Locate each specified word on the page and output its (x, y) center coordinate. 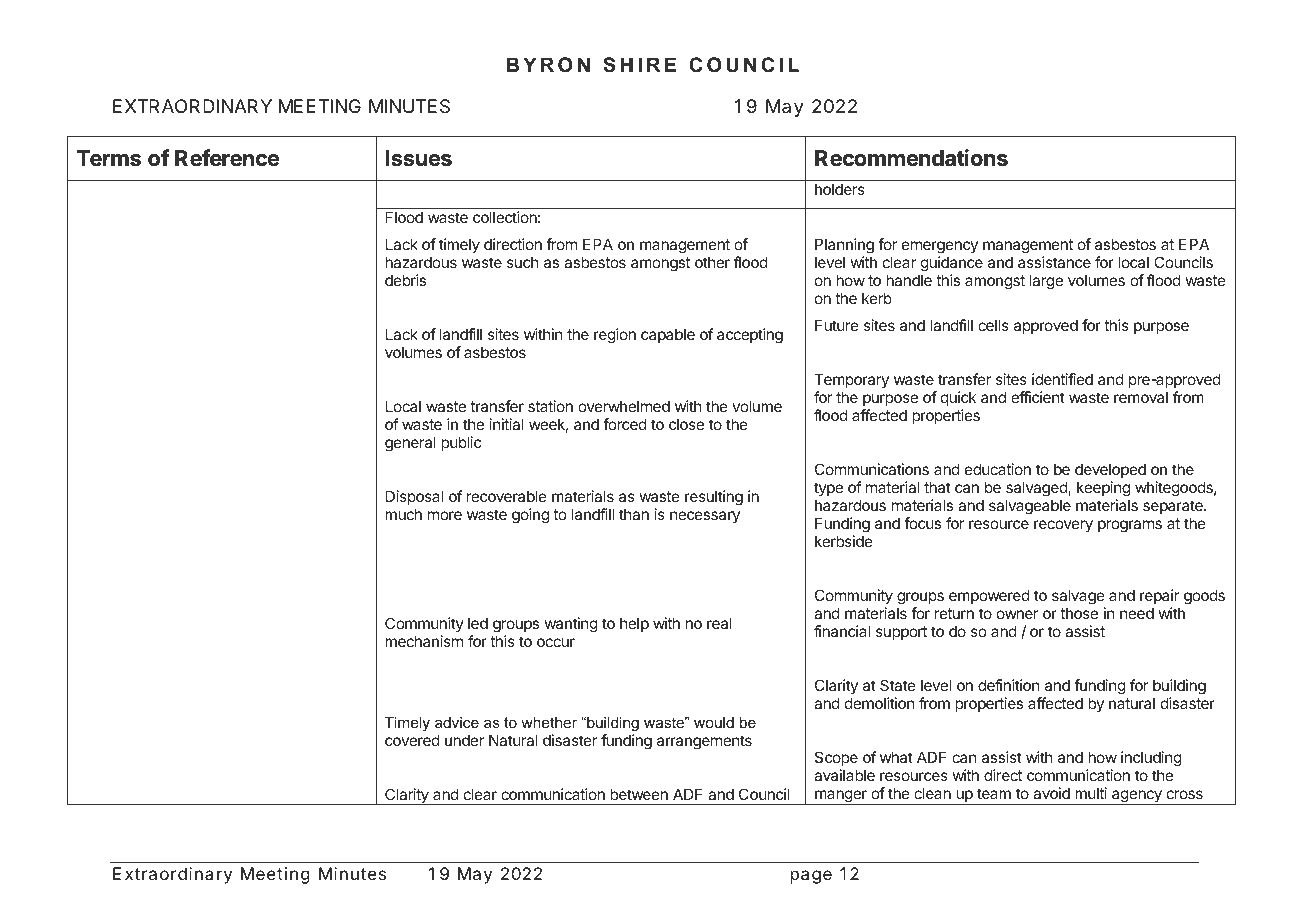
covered (412, 740)
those (1079, 613)
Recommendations (911, 157)
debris (405, 280)
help (634, 625)
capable (668, 336)
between (639, 794)
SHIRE (639, 65)
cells (993, 325)
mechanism (424, 641)
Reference (227, 157)
